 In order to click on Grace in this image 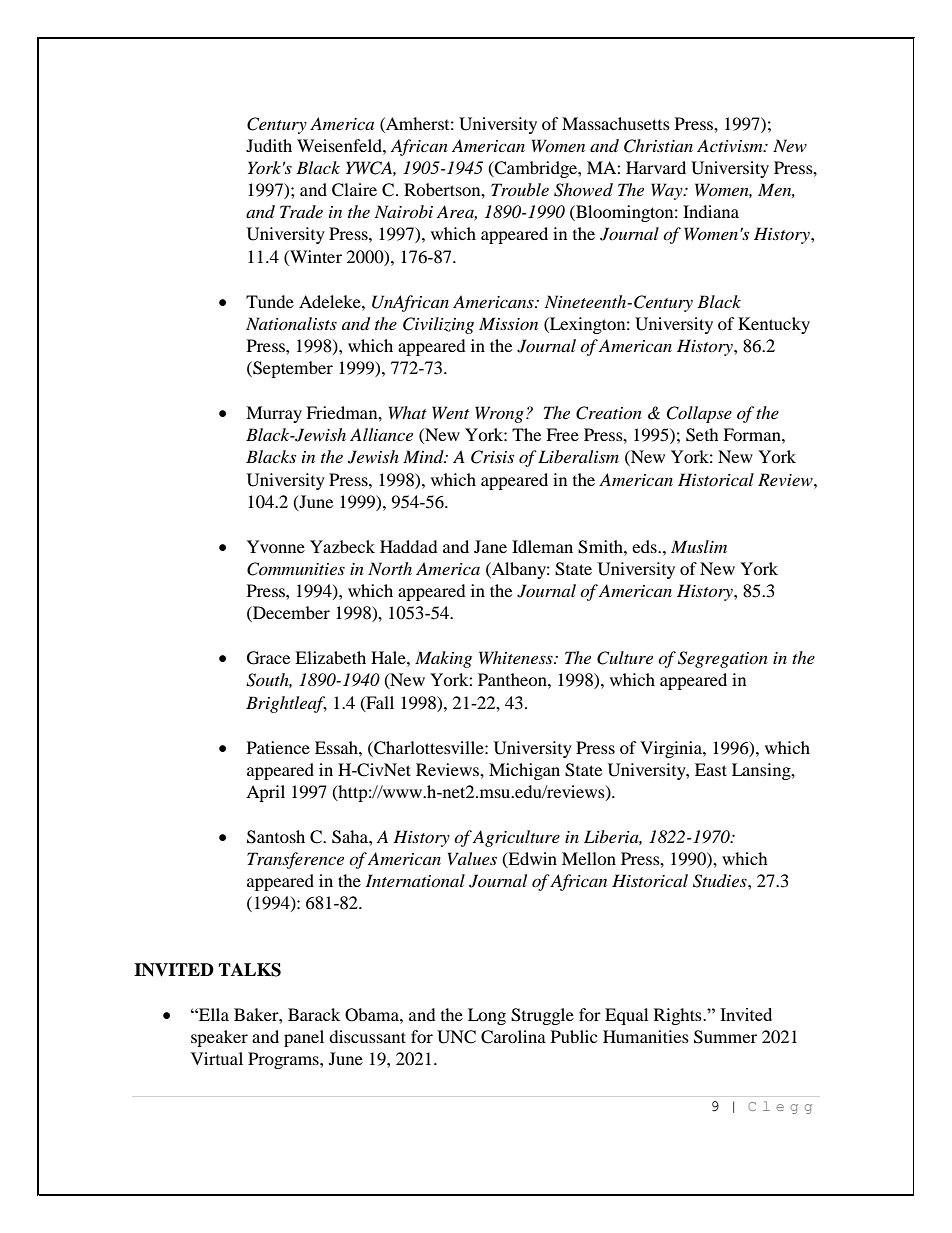, I will do `click(268, 658)`.
